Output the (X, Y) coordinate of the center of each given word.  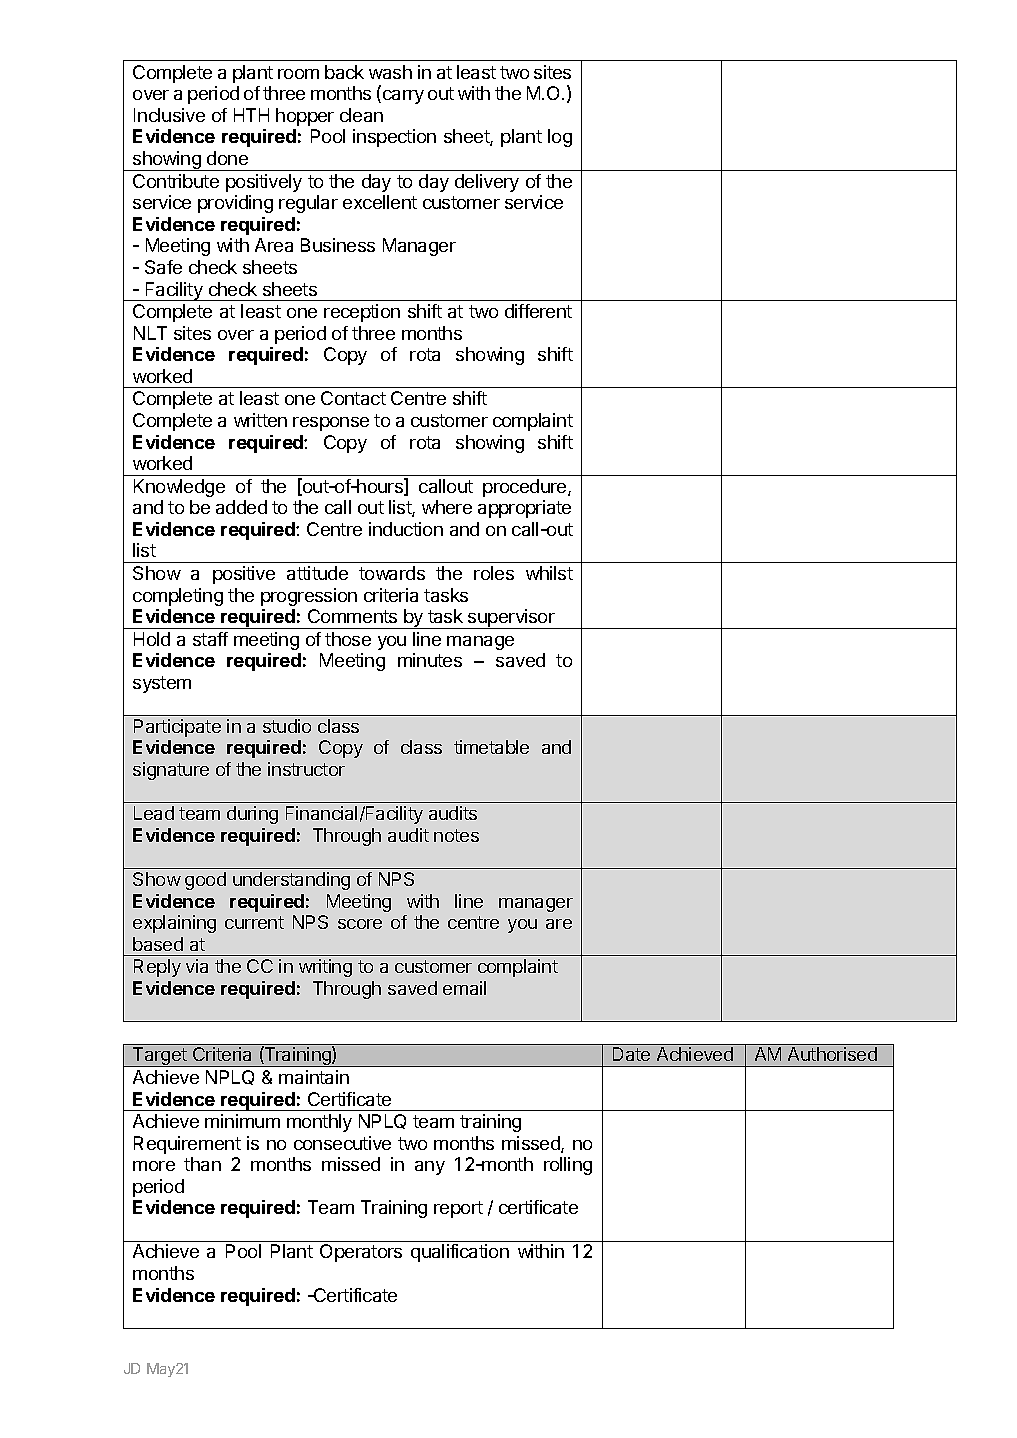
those (348, 639)
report (458, 1209)
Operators (361, 1253)
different (538, 311)
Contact (353, 398)
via (197, 966)
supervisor (511, 619)
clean (361, 115)
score (360, 924)
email (464, 988)
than (202, 1164)
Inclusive (169, 115)
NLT (150, 333)
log (560, 138)
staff (210, 639)
